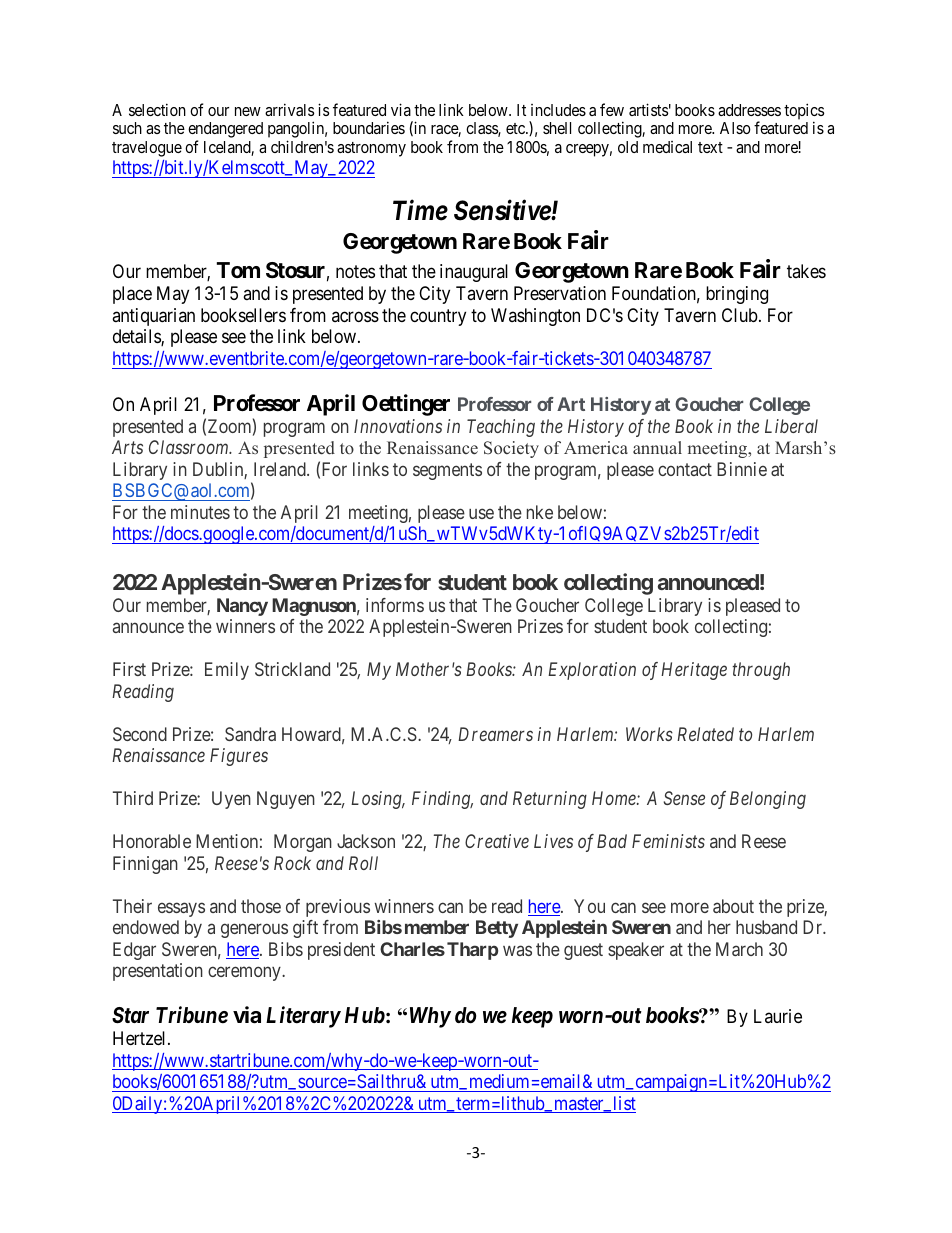 The height and width of the document is (1233, 952). What do you see at coordinates (245, 974) in the document?
I see `ceremony` at bounding box center [245, 974].
